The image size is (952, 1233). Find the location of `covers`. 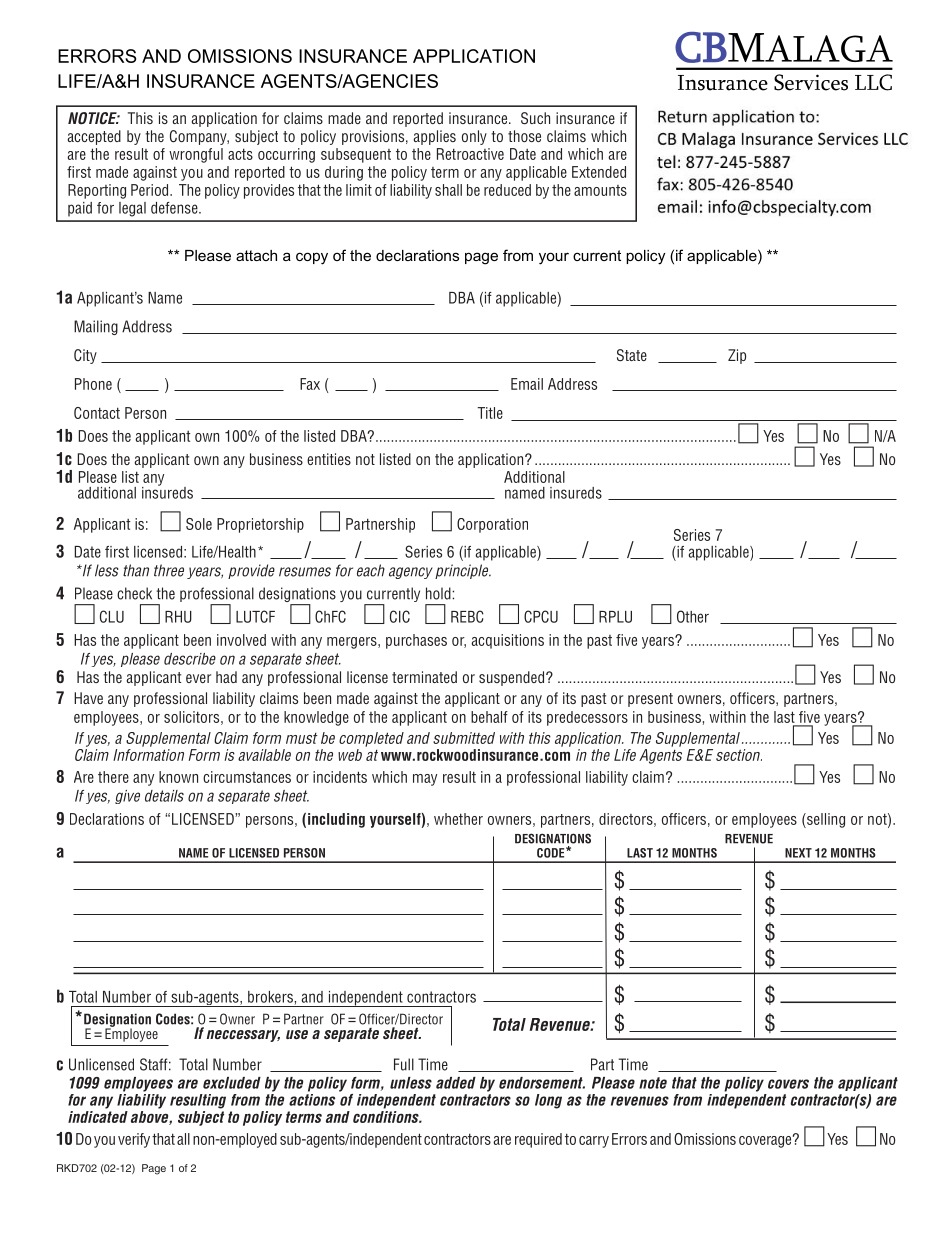

covers is located at coordinates (788, 1084).
